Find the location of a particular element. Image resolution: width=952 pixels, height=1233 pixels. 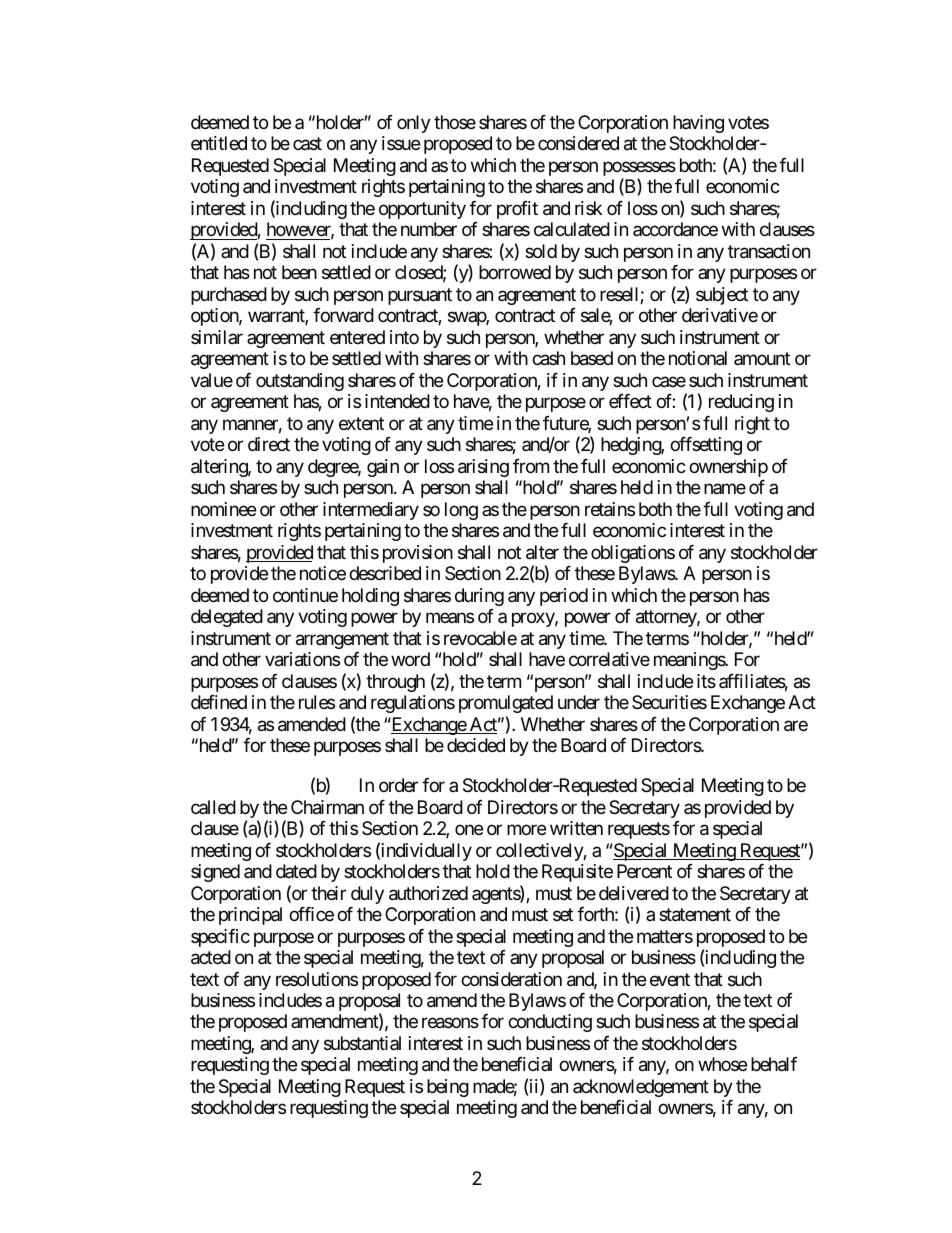

its is located at coordinates (706, 681).
